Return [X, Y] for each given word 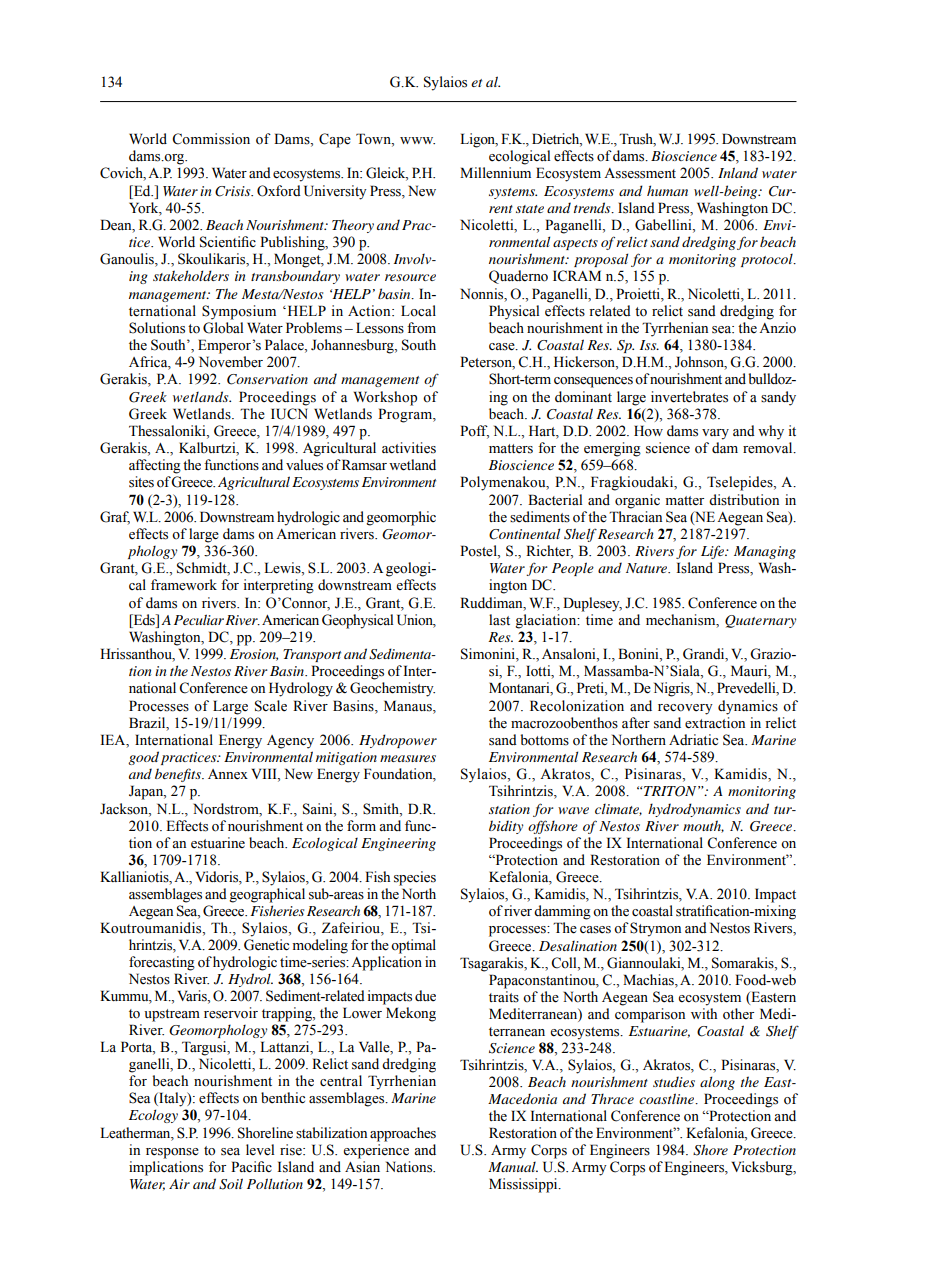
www [417, 140]
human [667, 190]
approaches [403, 1134]
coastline [668, 1098]
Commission [211, 139]
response [172, 1153]
